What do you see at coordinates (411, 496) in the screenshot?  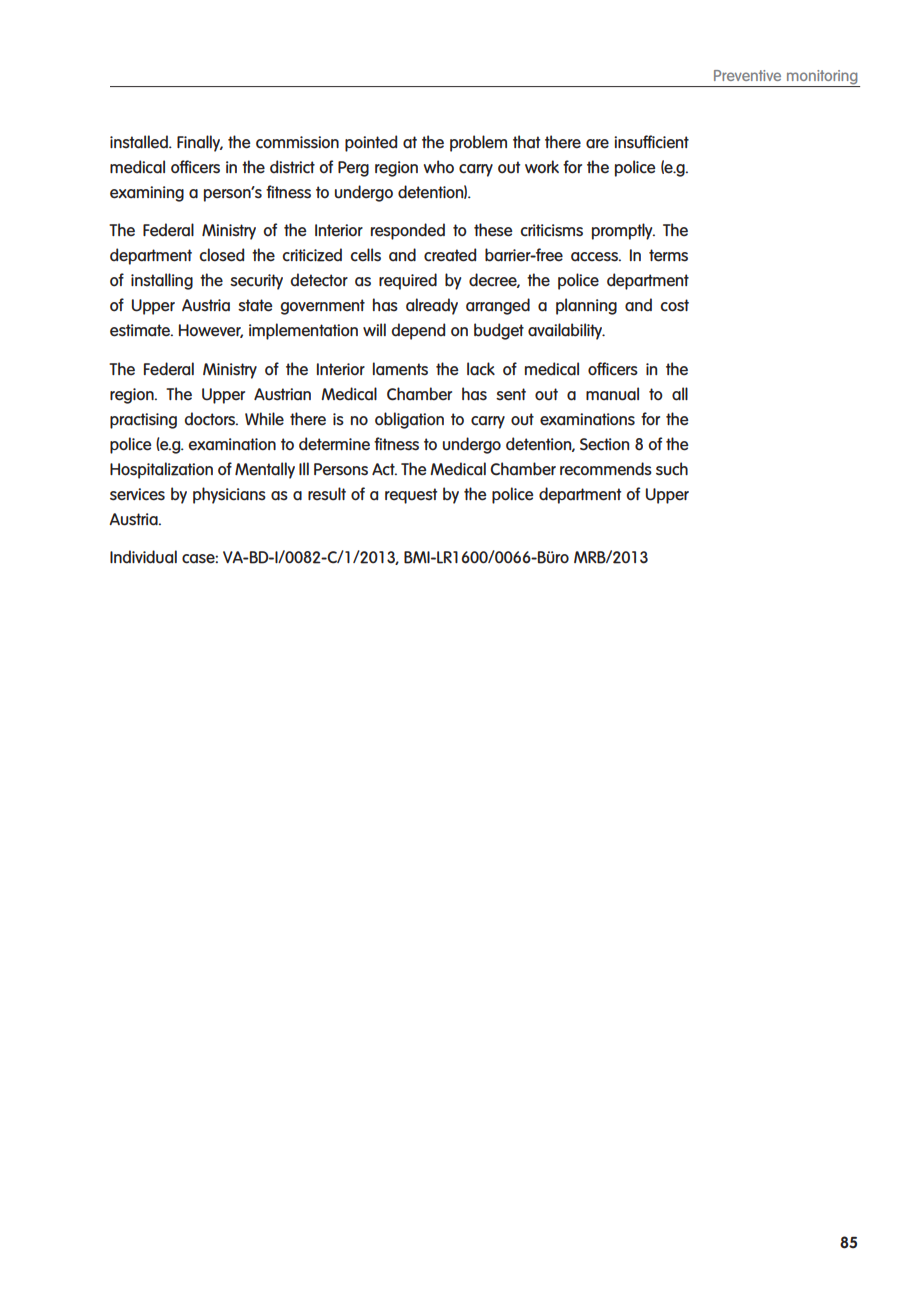 I see `request` at bounding box center [411, 496].
